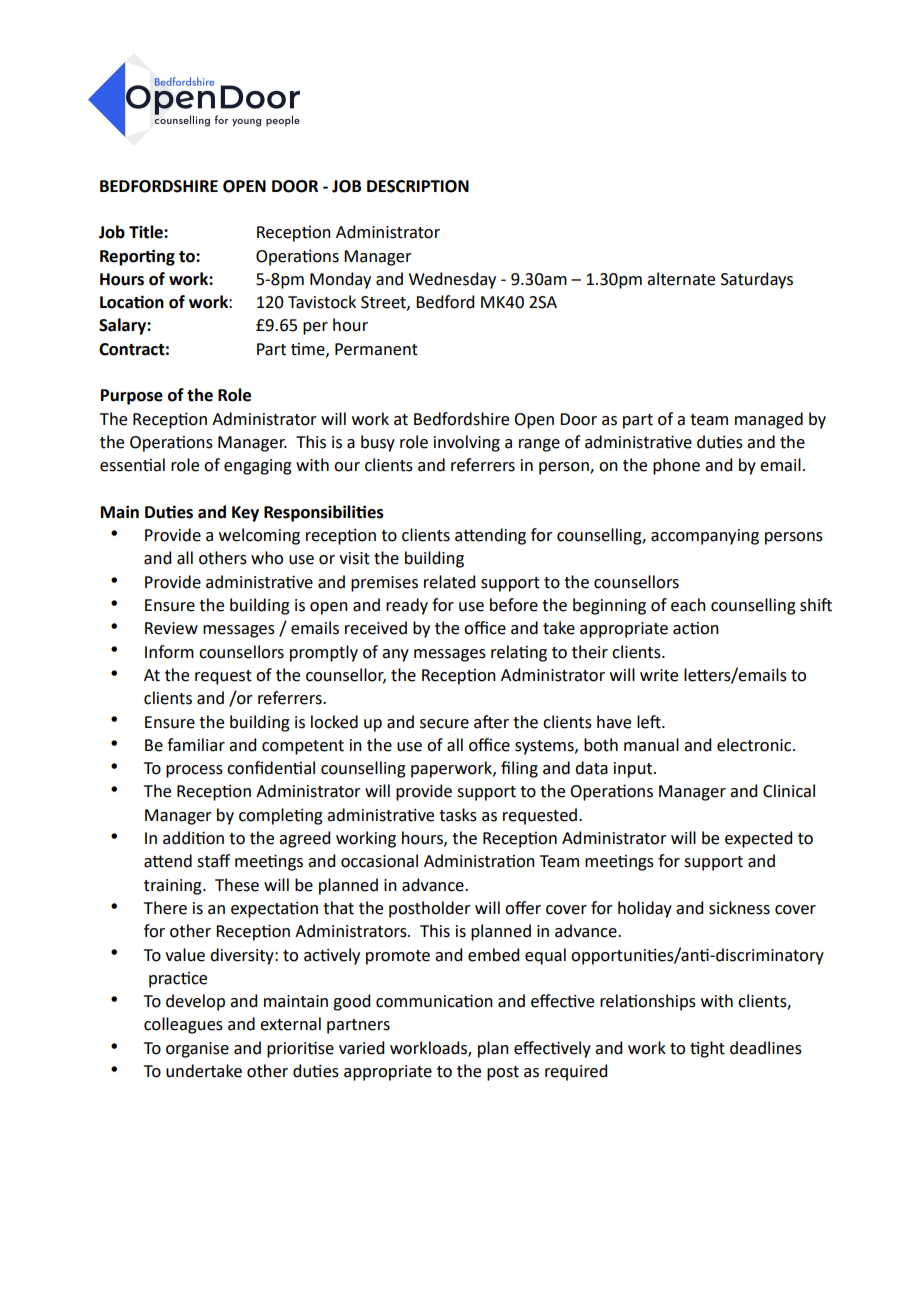  What do you see at coordinates (467, 443) in the screenshot?
I see `involving` at bounding box center [467, 443].
